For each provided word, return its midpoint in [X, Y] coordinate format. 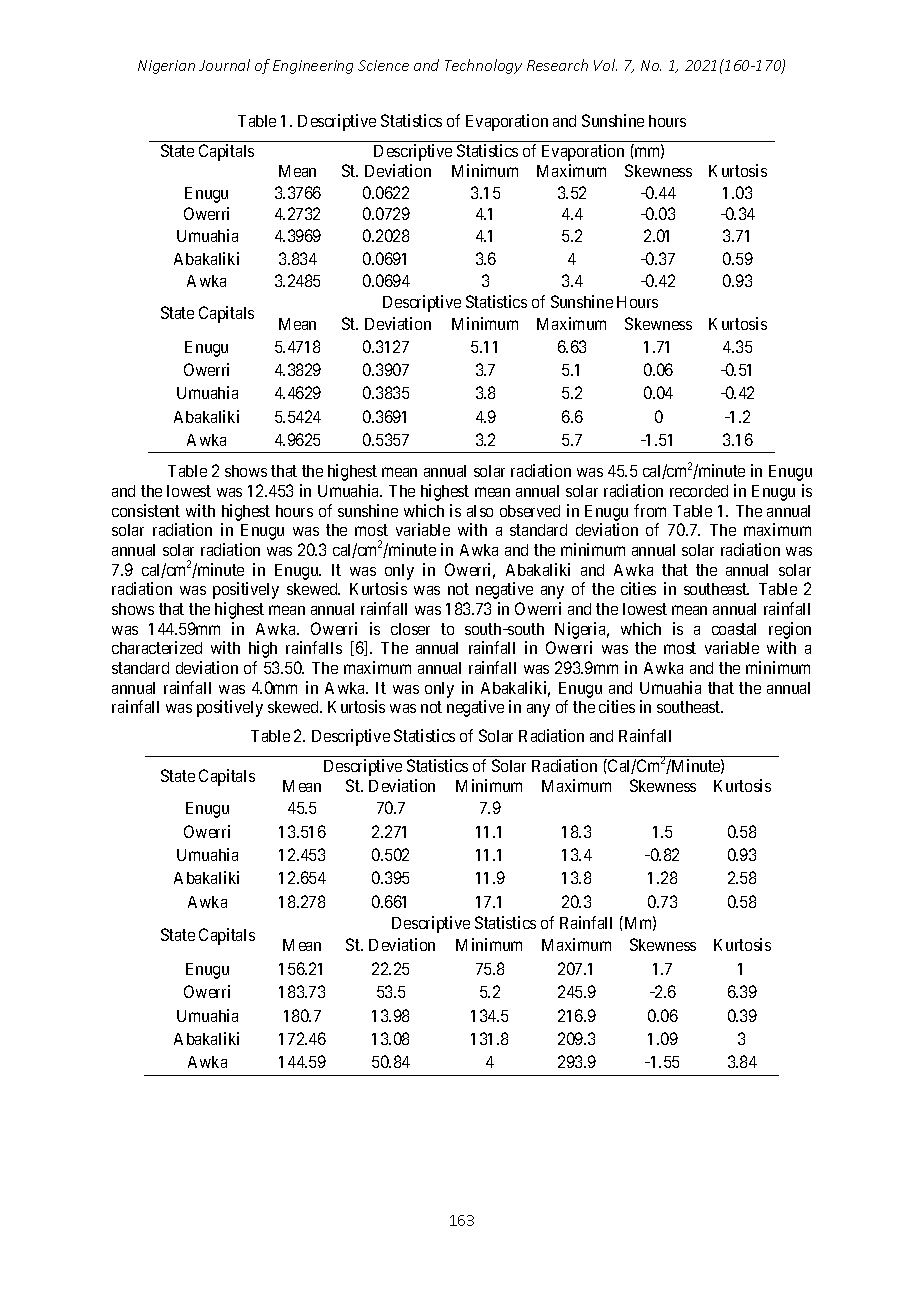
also [480, 511]
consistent [146, 510]
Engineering [313, 67]
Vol [605, 65]
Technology [483, 66]
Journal [224, 65]
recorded [699, 491]
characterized [157, 647]
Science [383, 65]
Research [557, 65]
